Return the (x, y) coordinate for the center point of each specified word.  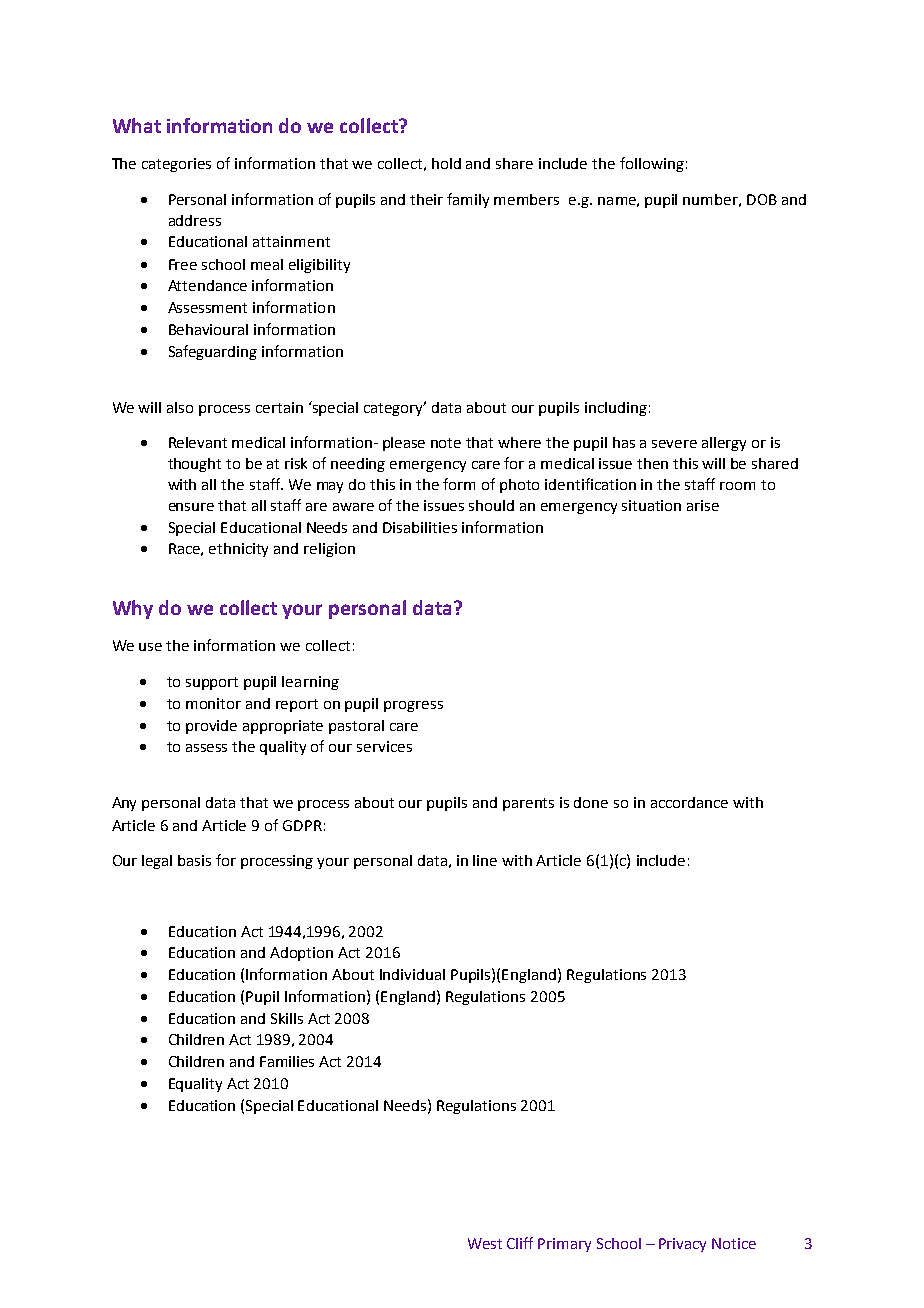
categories (176, 165)
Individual (412, 974)
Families (287, 1061)
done (591, 802)
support (212, 683)
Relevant (198, 442)
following (652, 164)
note (446, 443)
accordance (689, 802)
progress (413, 706)
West (485, 1243)
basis (194, 860)
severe (674, 444)
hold (446, 163)
